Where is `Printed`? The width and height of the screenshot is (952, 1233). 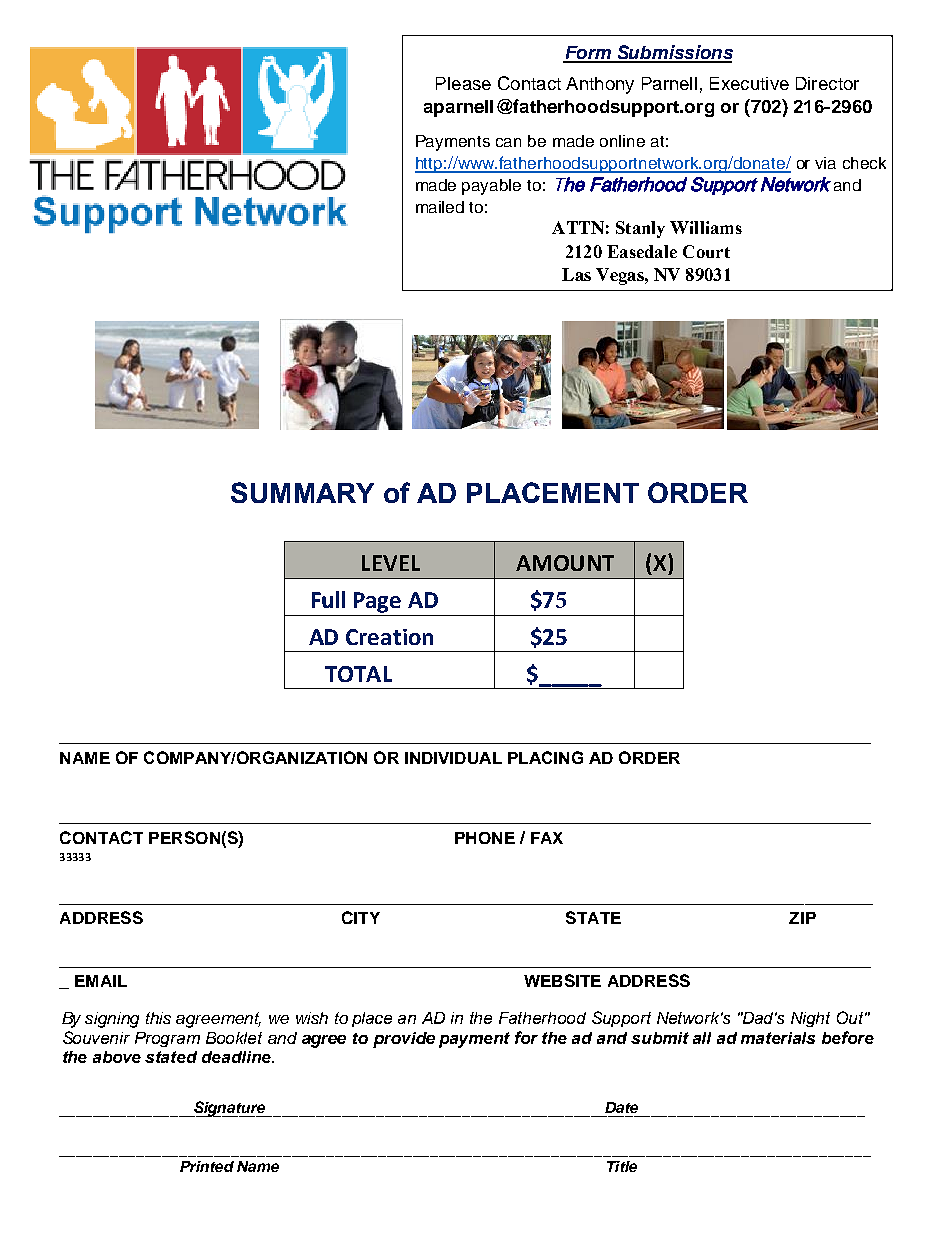
Printed is located at coordinates (207, 1166).
